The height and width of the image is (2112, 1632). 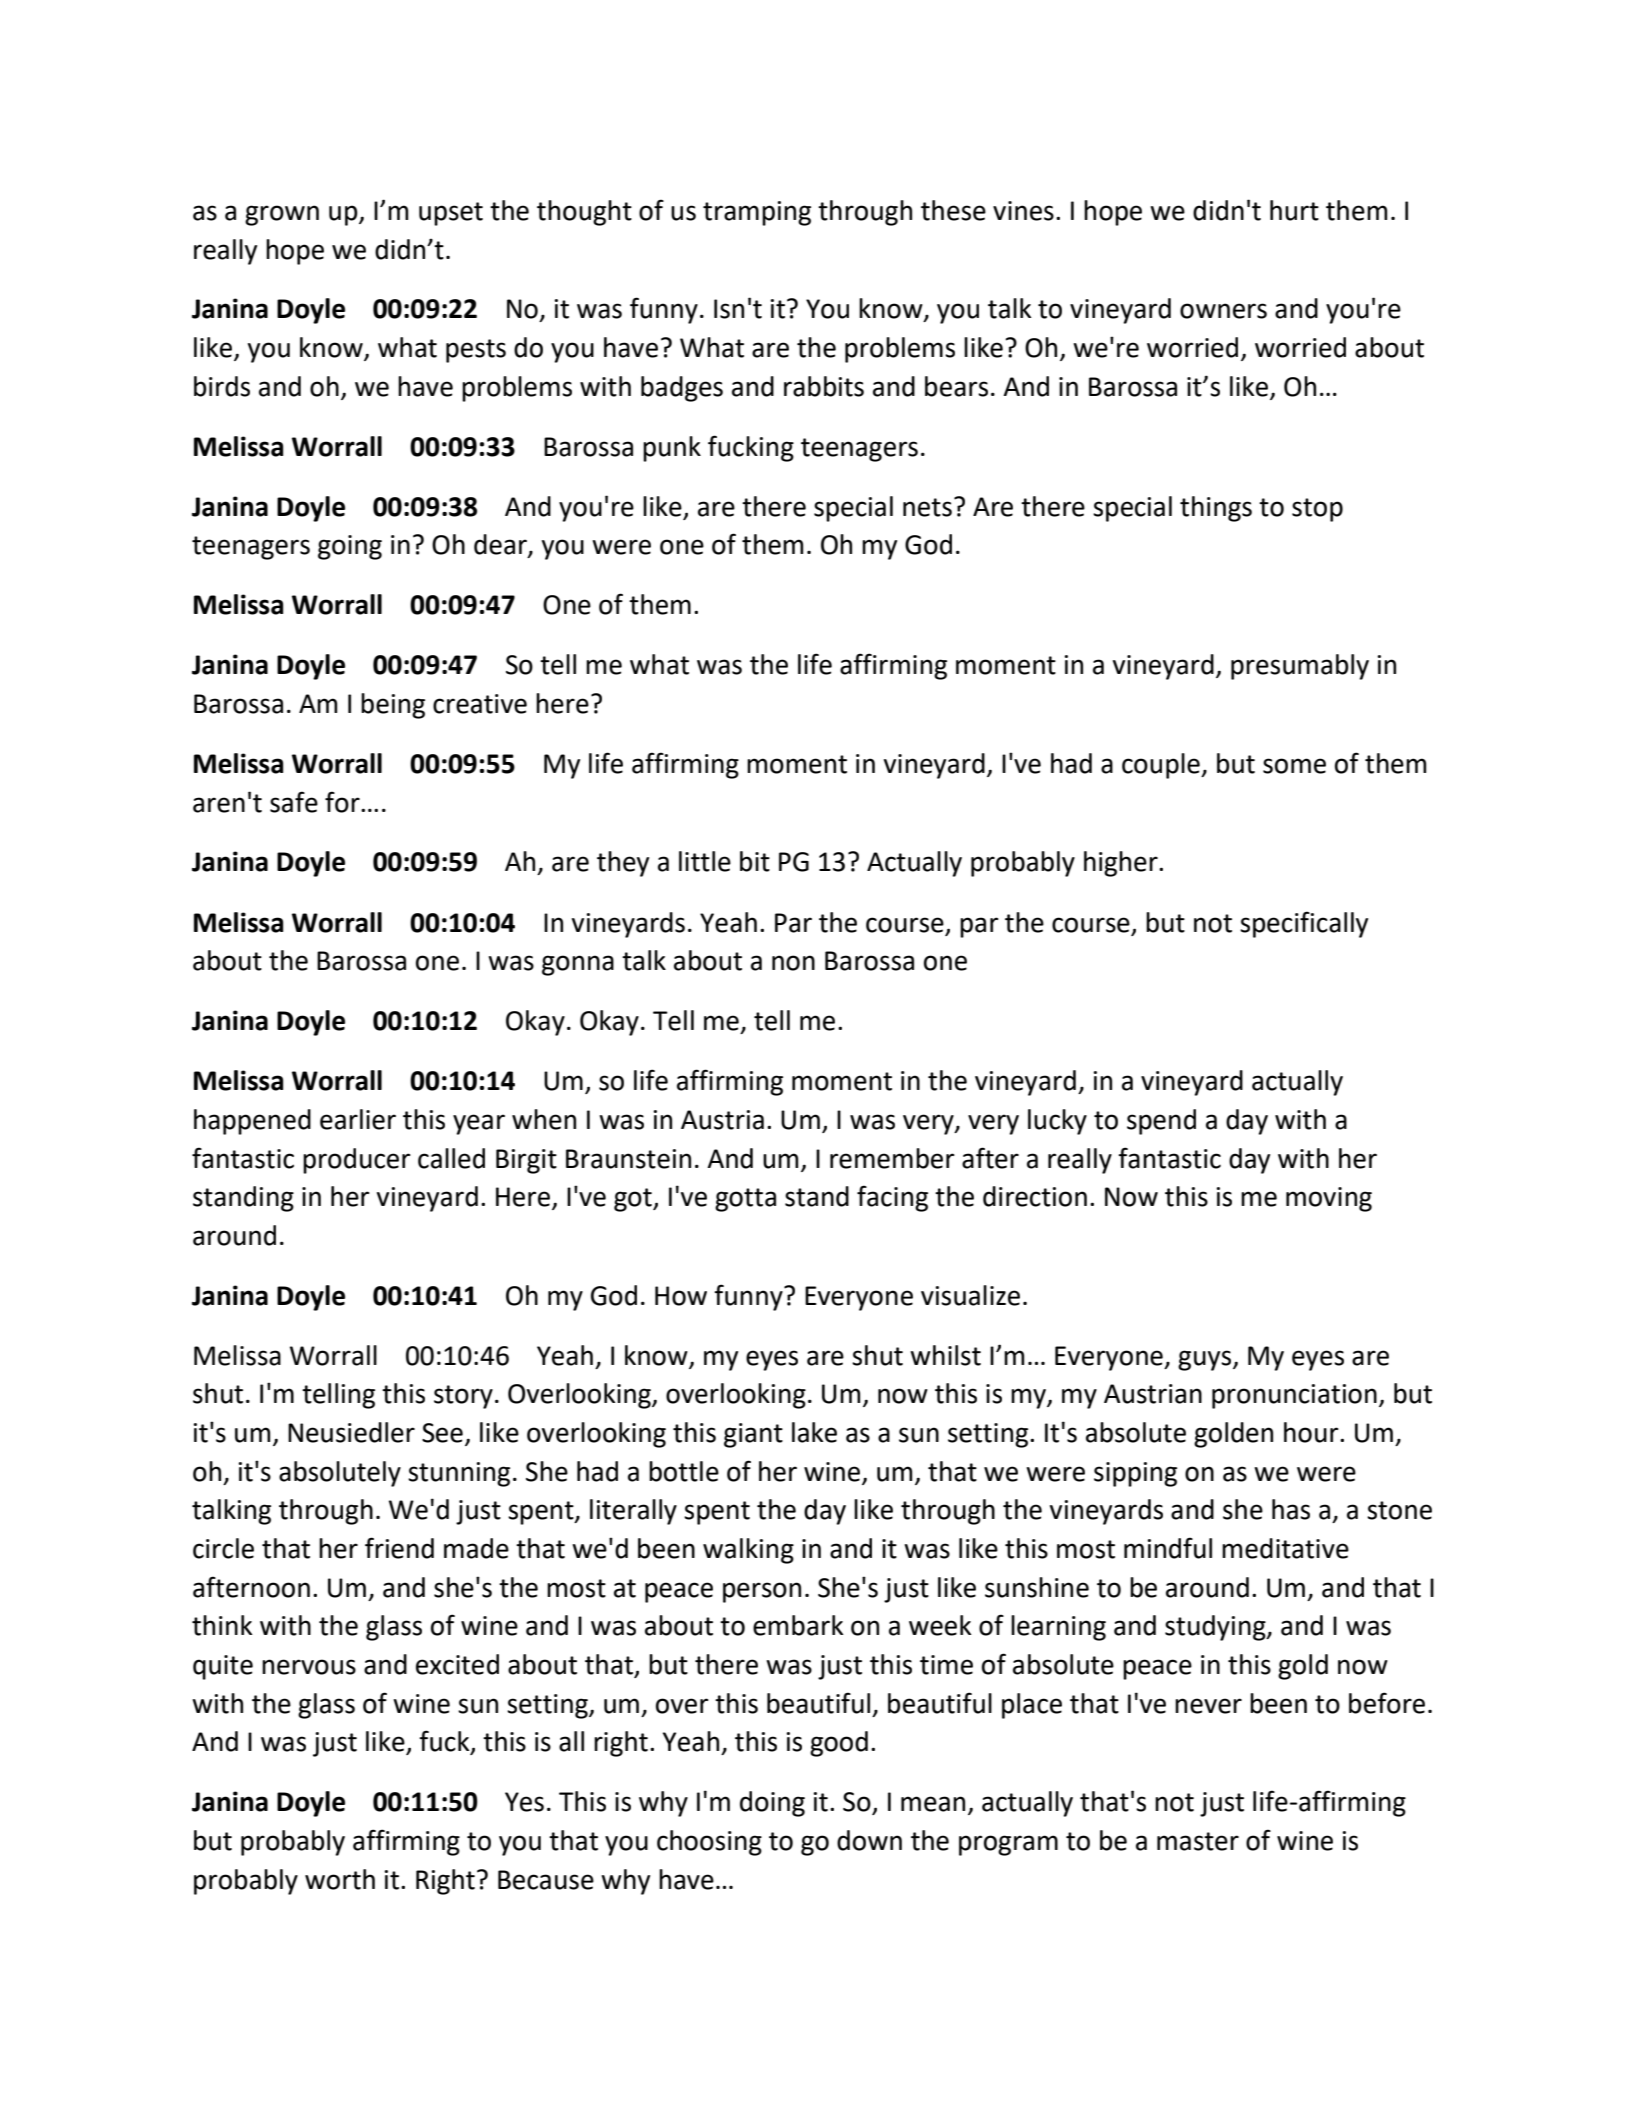 I want to click on master, so click(x=1198, y=1841).
